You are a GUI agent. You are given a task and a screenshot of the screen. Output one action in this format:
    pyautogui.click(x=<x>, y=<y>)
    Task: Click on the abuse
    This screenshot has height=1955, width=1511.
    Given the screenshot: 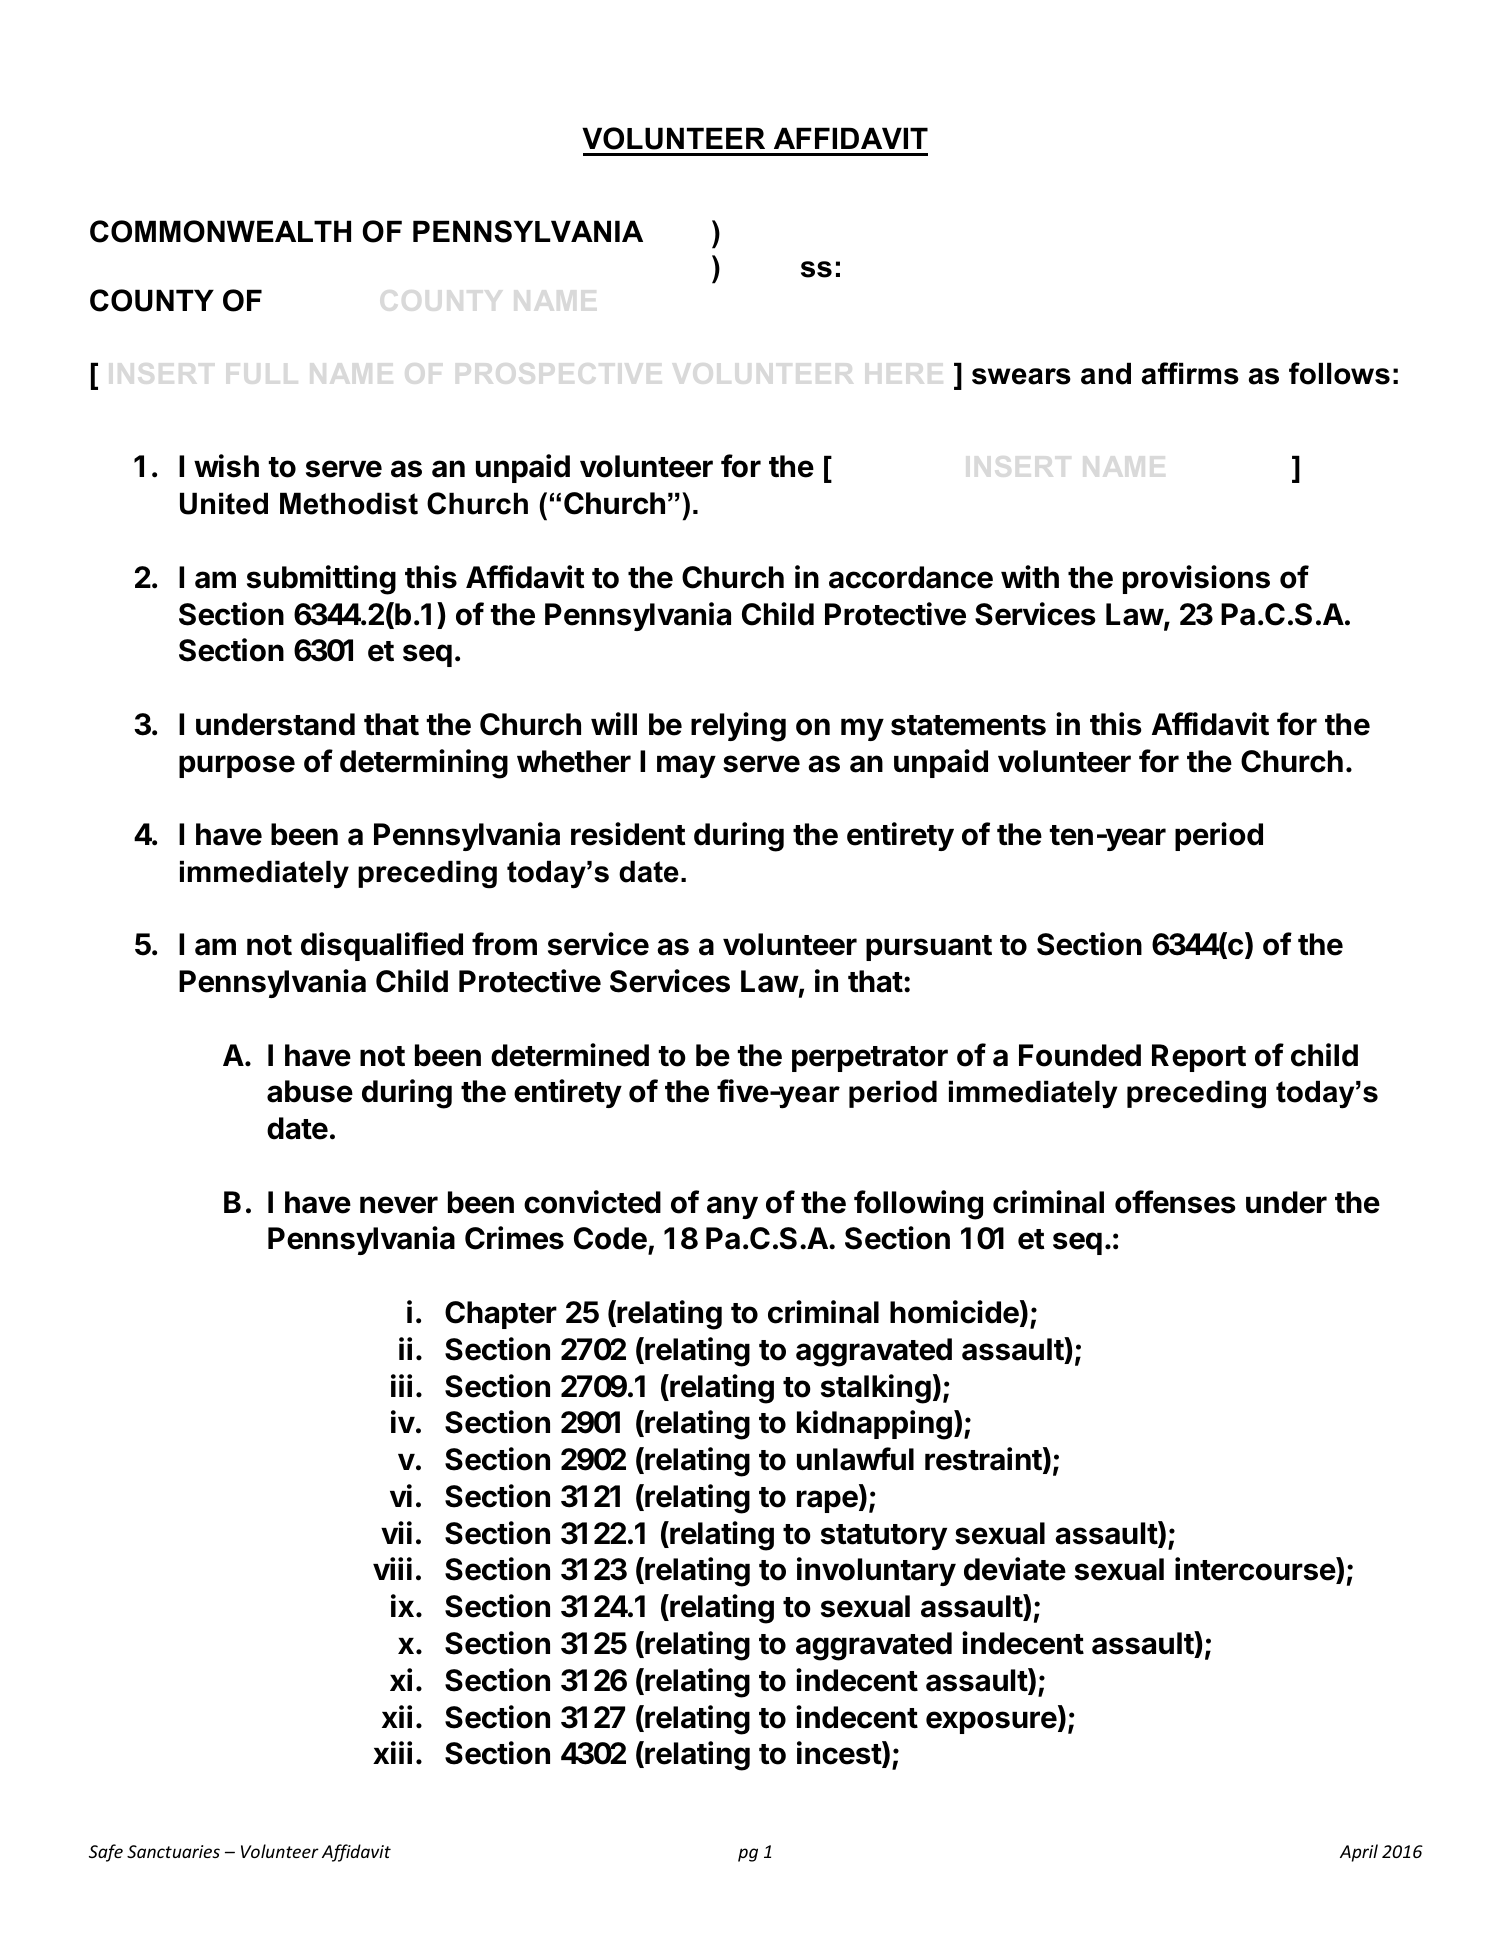 What is the action you would take?
    pyautogui.click(x=310, y=1091)
